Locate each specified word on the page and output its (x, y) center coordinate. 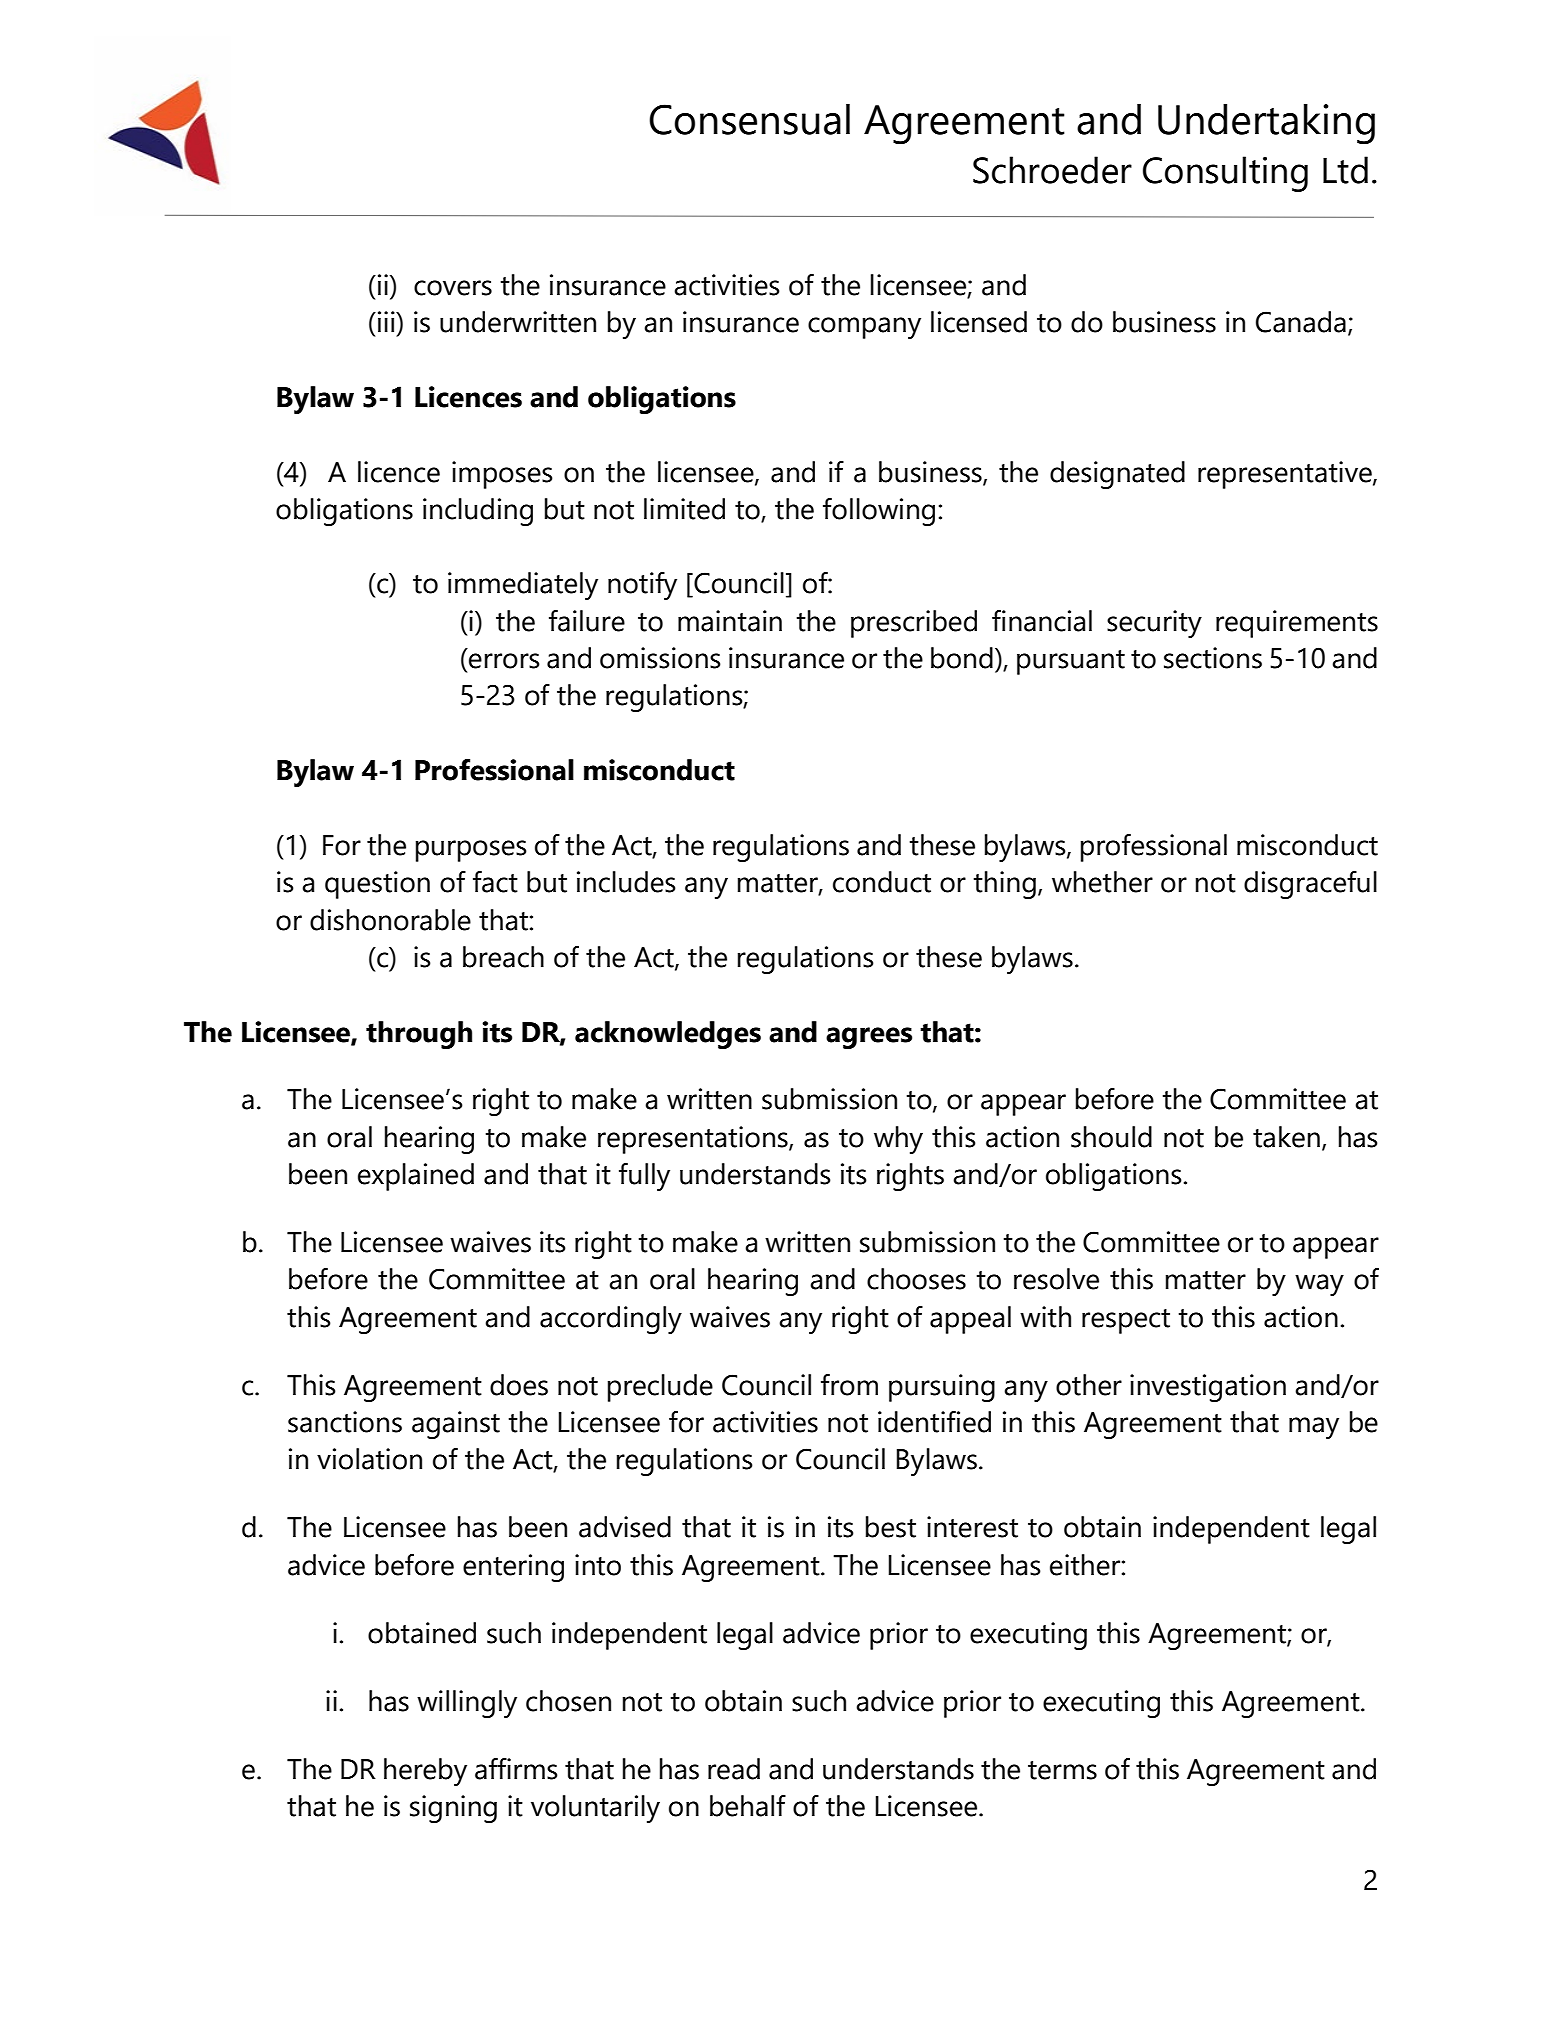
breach (503, 957)
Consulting (1225, 174)
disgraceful (1310, 885)
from (849, 1385)
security (1154, 624)
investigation (1208, 1388)
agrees (869, 1038)
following (879, 512)
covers (453, 288)
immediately (523, 586)
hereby (425, 1772)
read (734, 1769)
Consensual (749, 119)
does (519, 1385)
